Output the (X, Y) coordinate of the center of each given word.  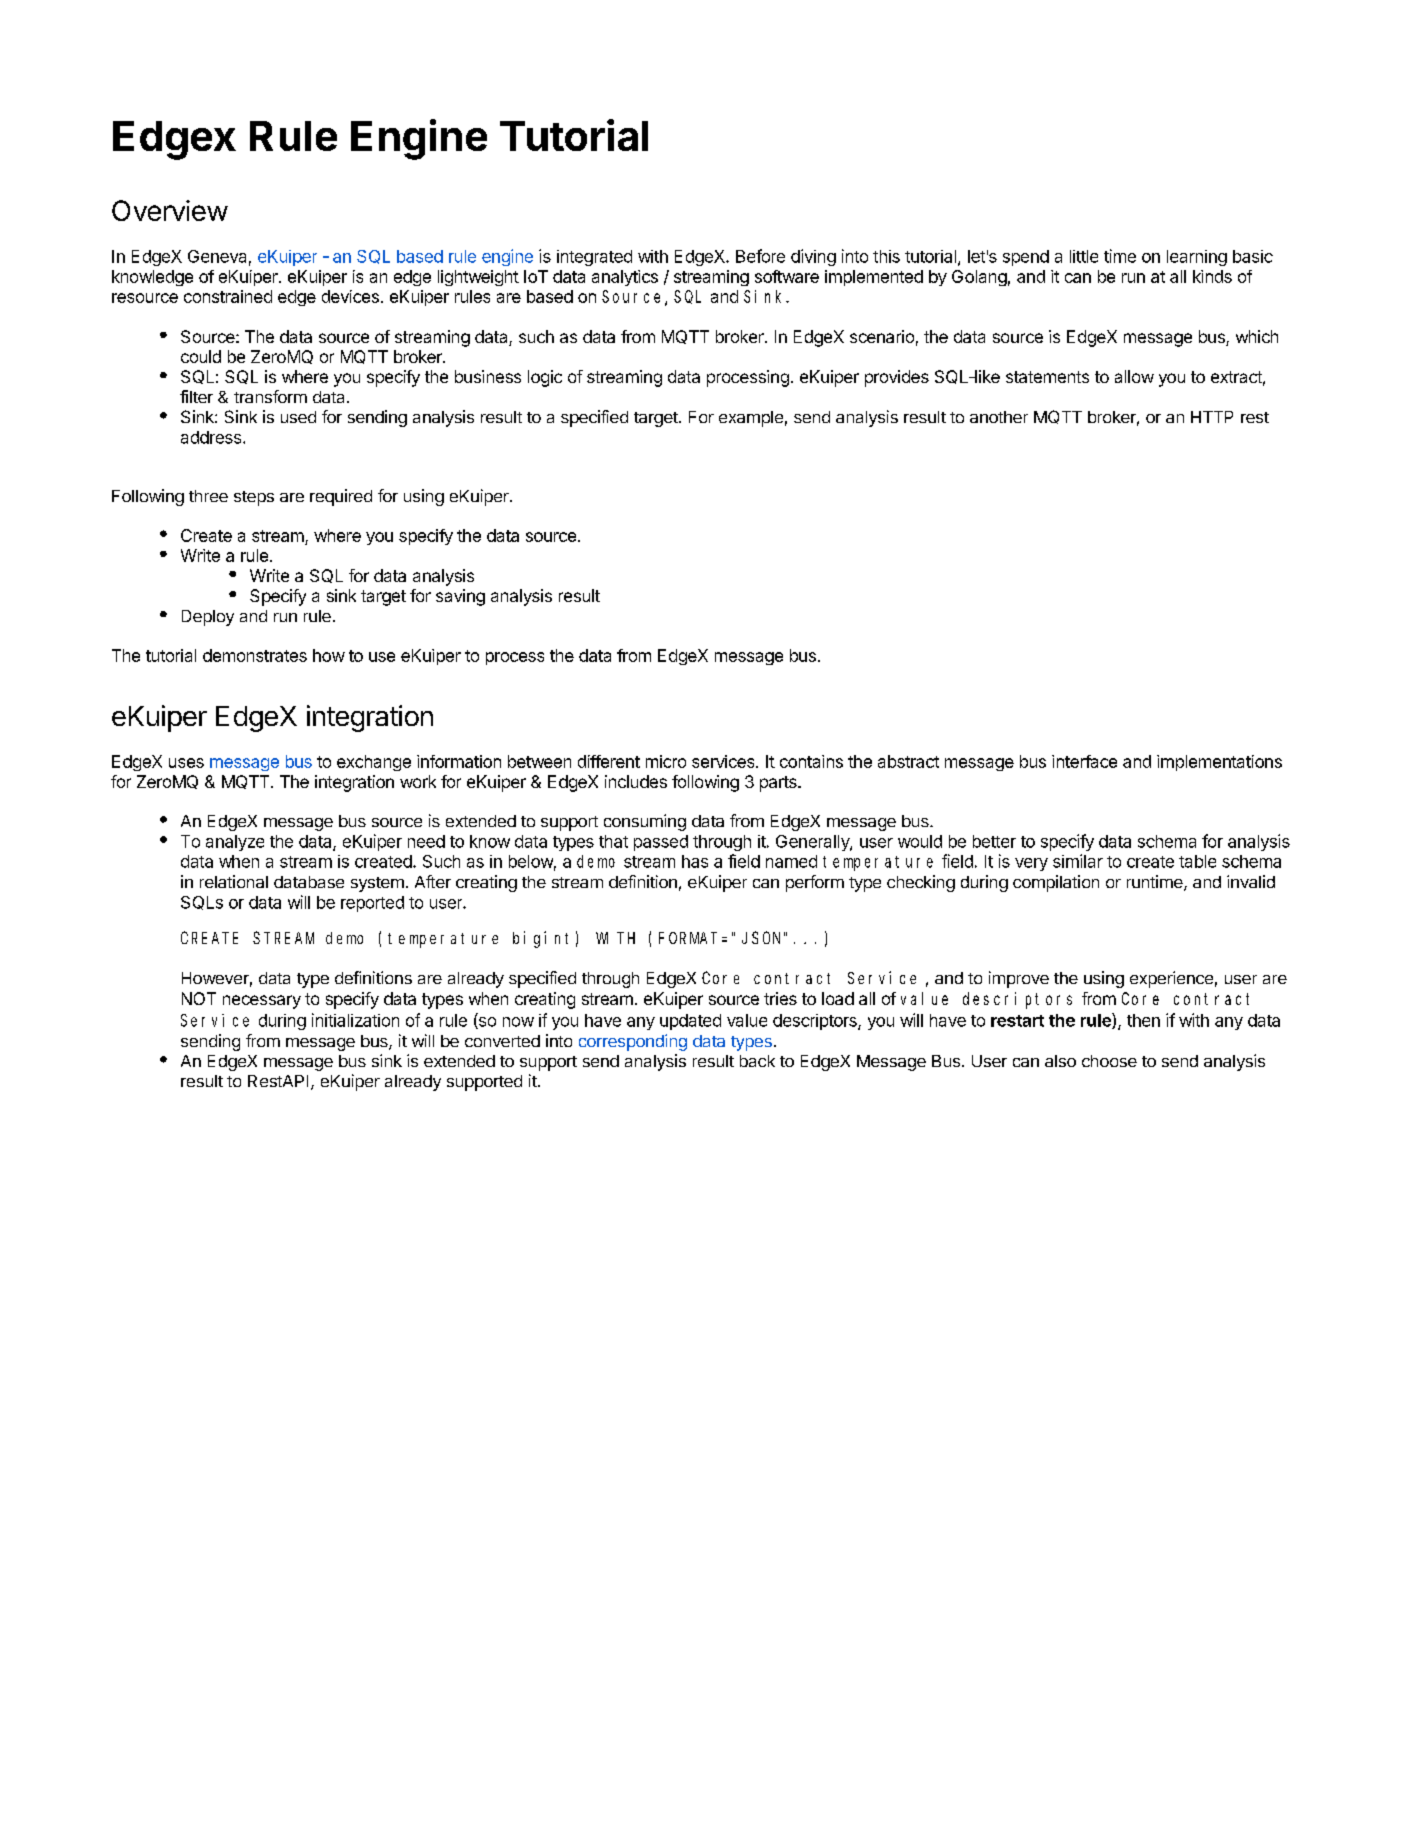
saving (460, 597)
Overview (170, 210)
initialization (355, 1020)
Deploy (208, 618)
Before (760, 256)
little (1084, 256)
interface (1084, 761)
